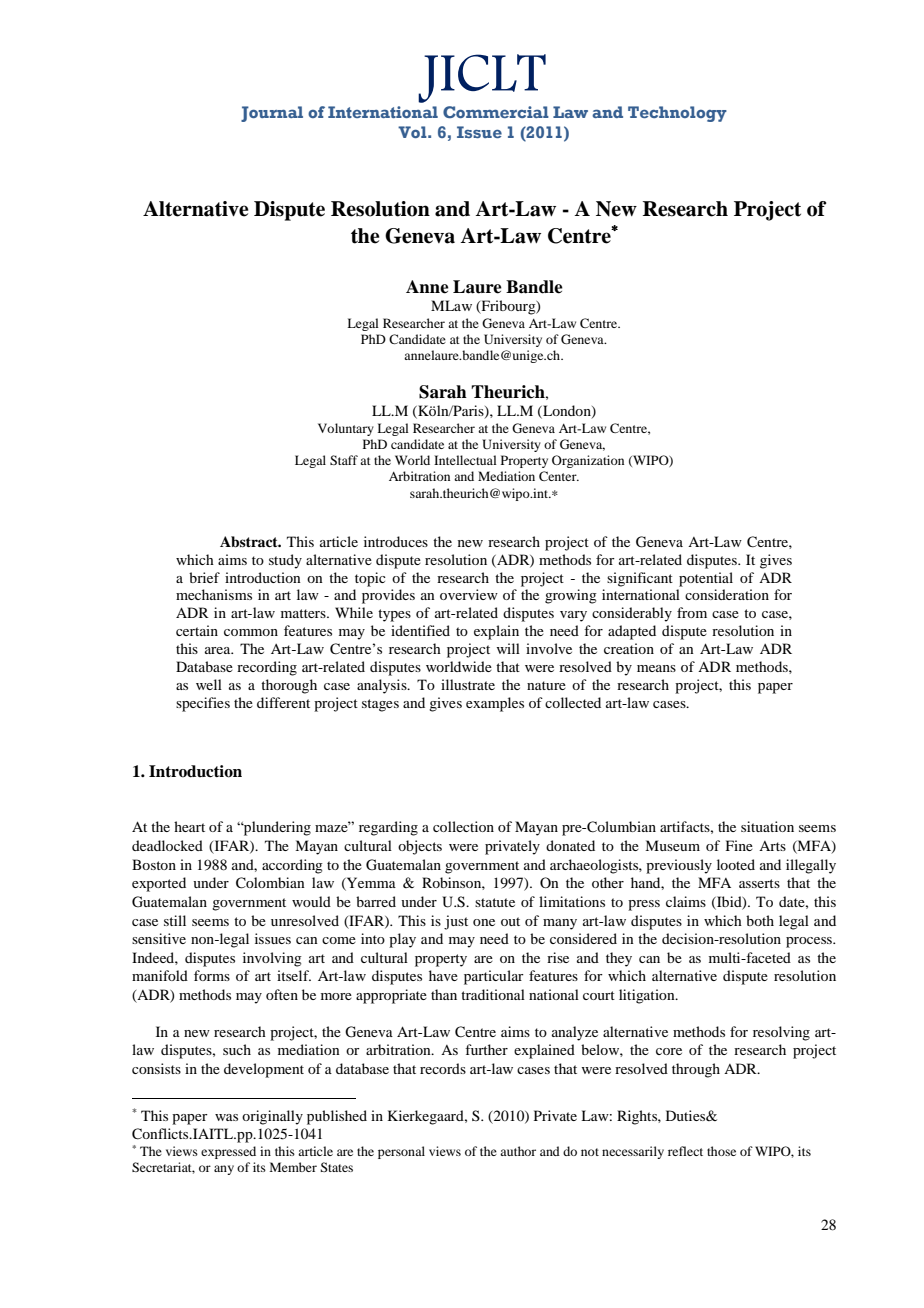 The image size is (924, 1308). What do you see at coordinates (495, 902) in the image?
I see `statute` at bounding box center [495, 902].
